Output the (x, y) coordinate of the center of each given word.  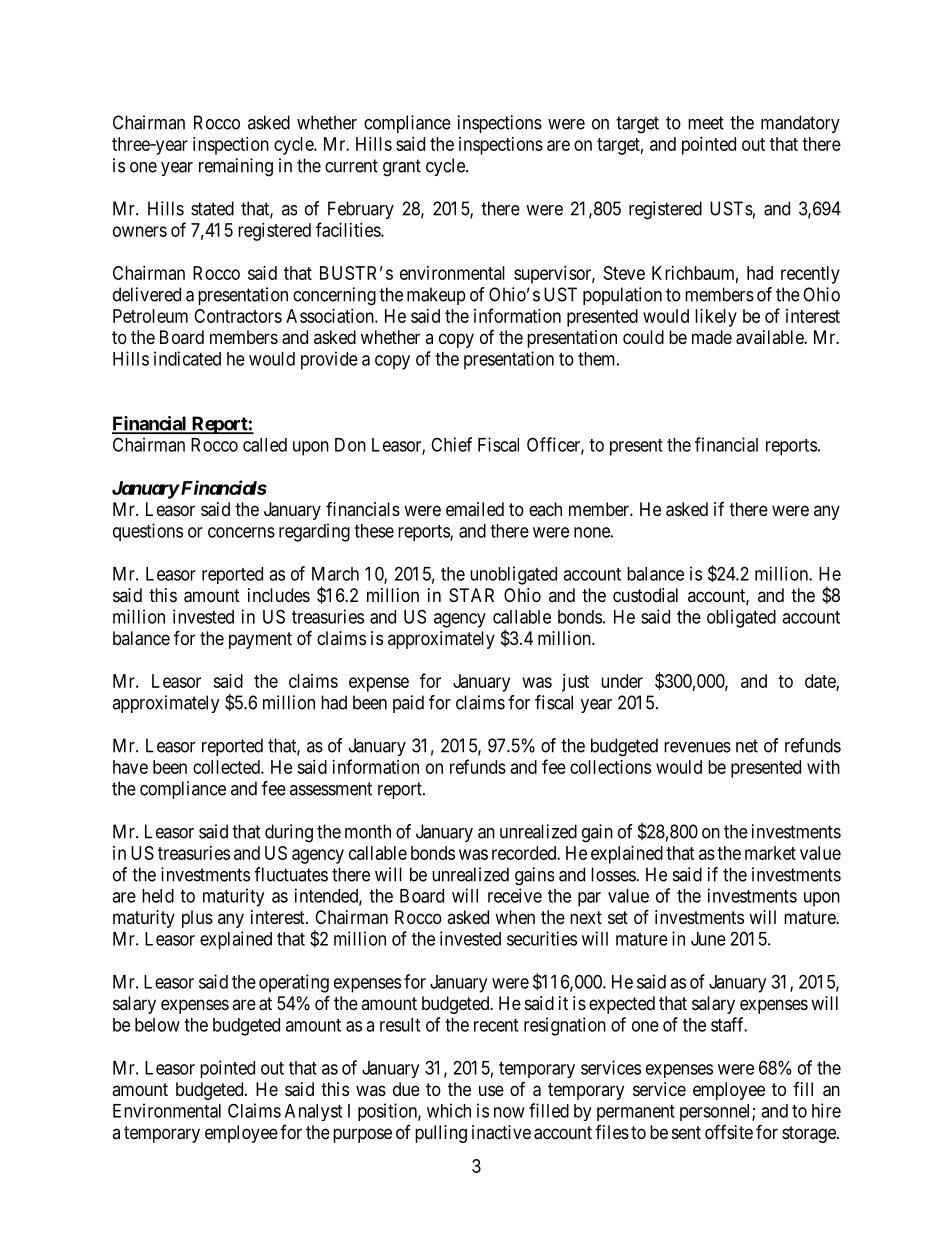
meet (706, 123)
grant (402, 168)
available (770, 337)
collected (227, 767)
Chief (451, 444)
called (265, 445)
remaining (236, 167)
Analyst (313, 1112)
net (747, 746)
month (368, 831)
